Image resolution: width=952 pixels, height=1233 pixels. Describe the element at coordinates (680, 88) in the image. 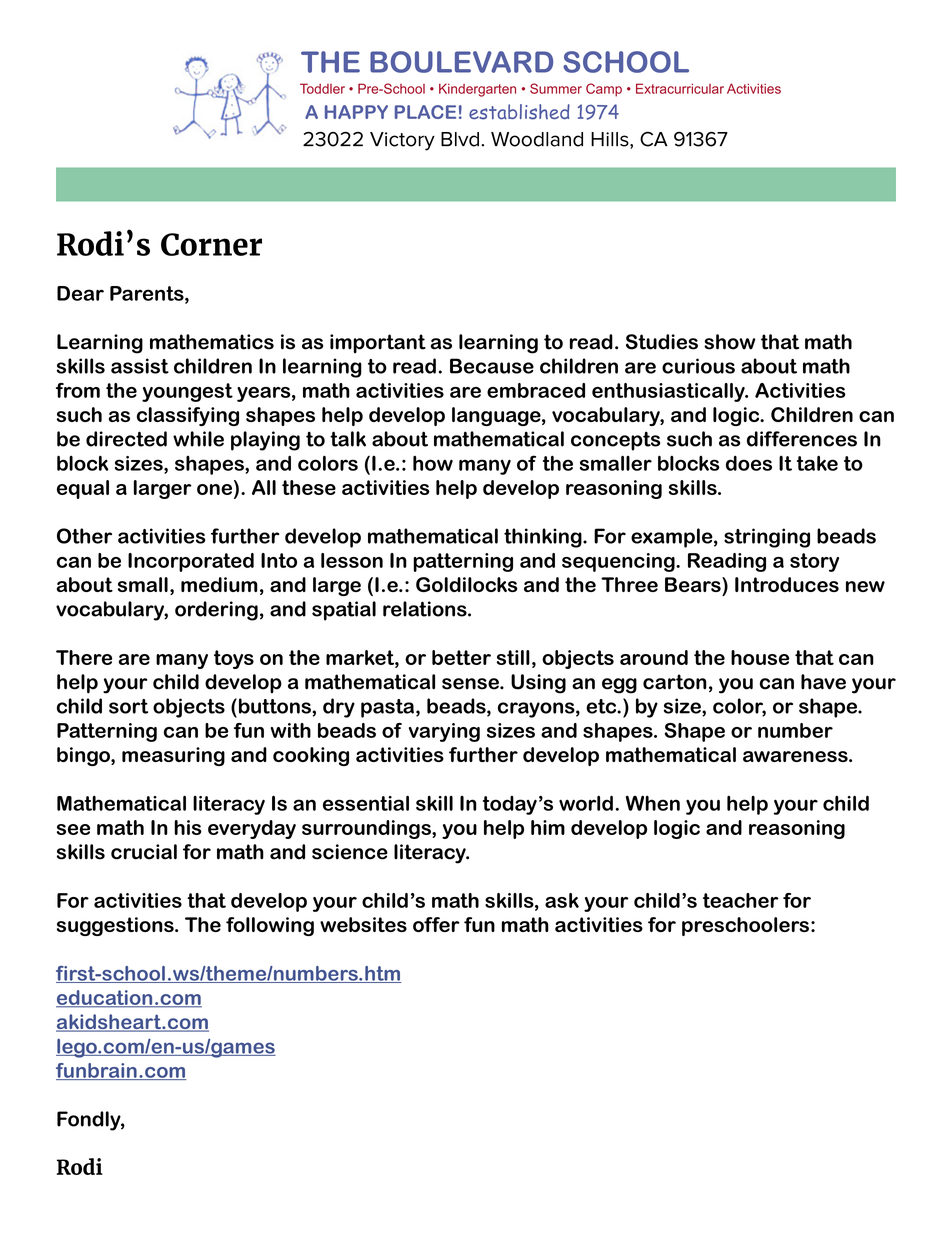

I see `Extracurricular` at that location.
